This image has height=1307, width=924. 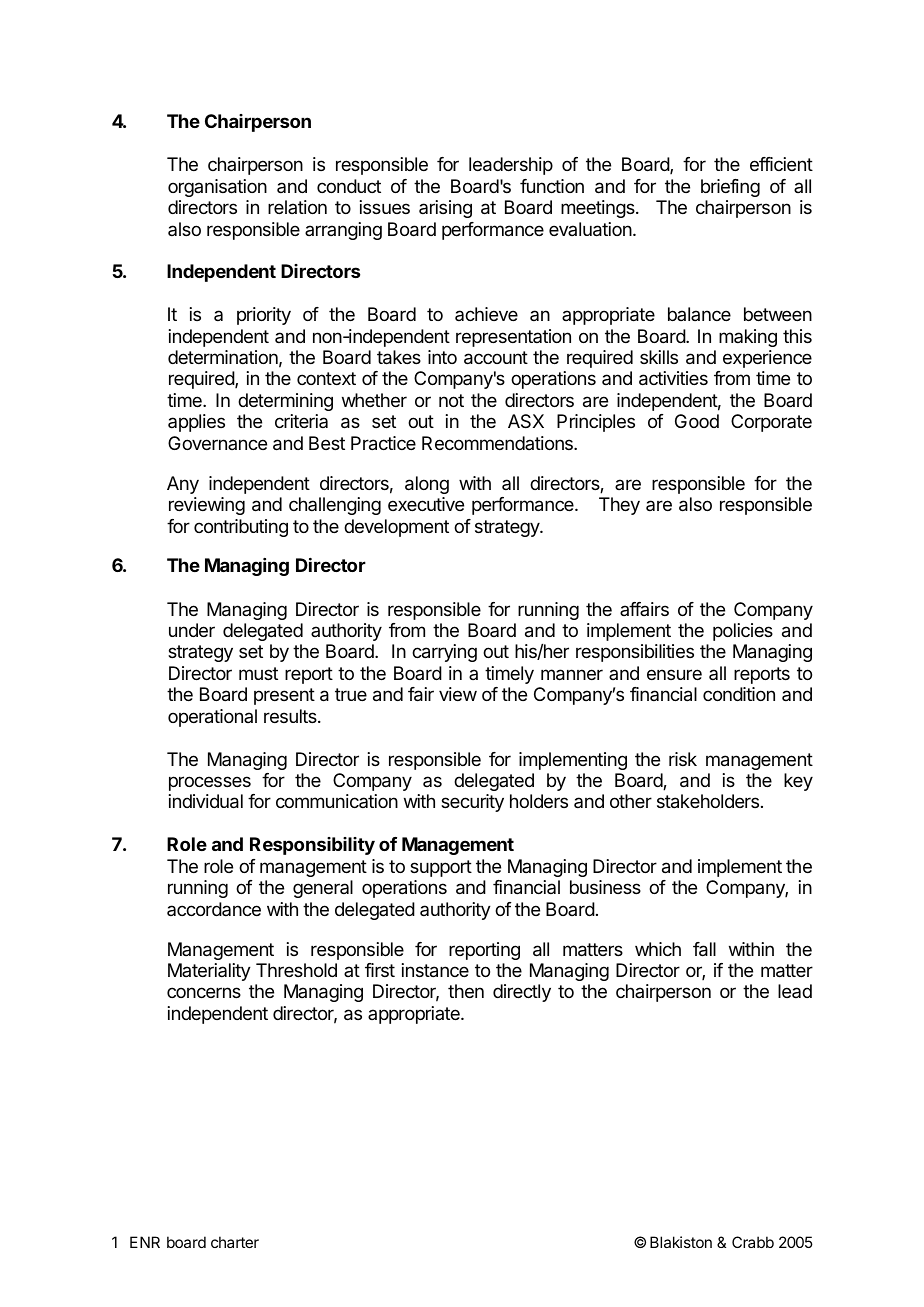 I want to click on relation, so click(x=297, y=207).
